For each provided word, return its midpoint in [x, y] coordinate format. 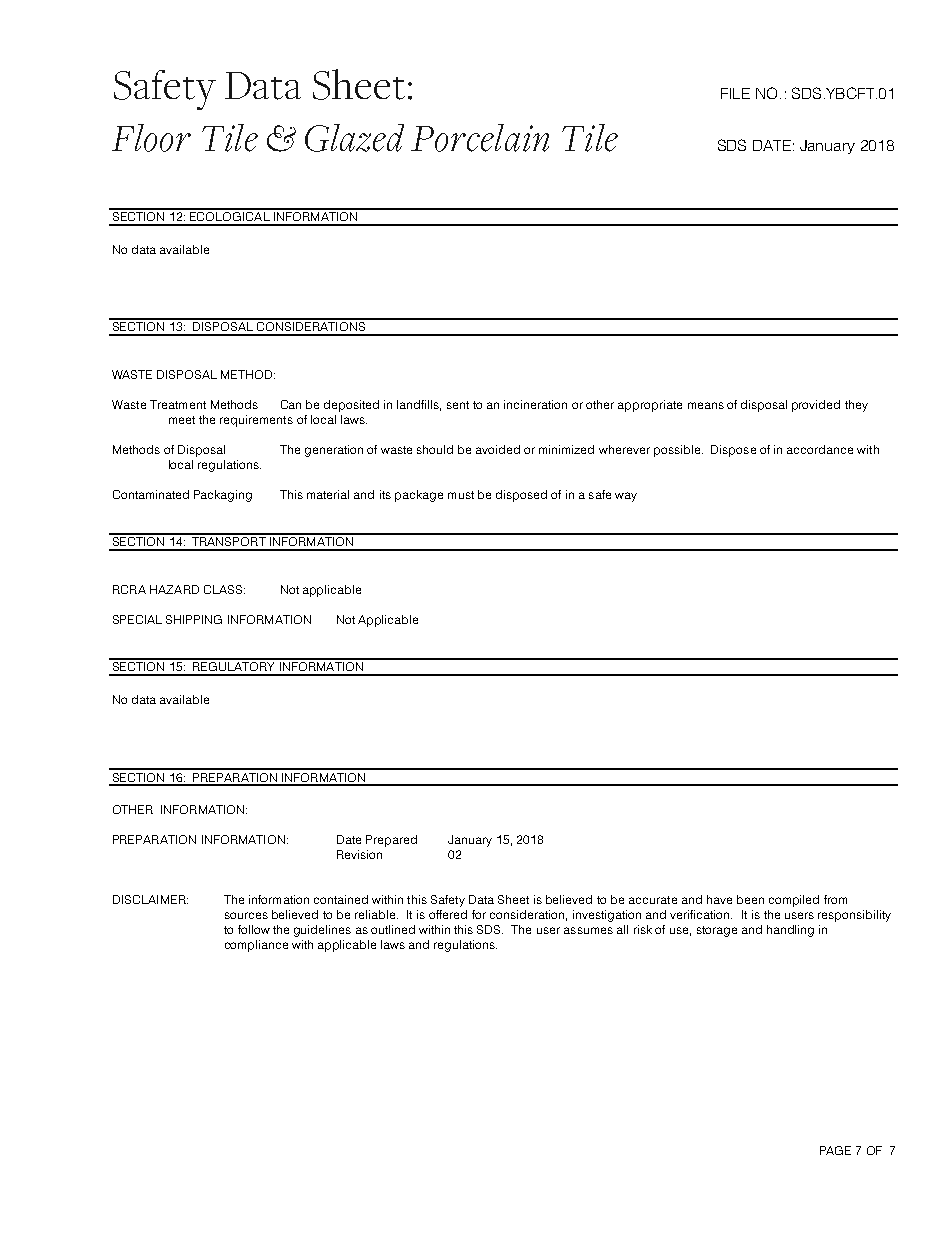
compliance [256, 946]
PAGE [835, 1150]
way [626, 497]
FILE [735, 93]
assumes [588, 930]
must [461, 495]
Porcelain [480, 138]
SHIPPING [194, 619]
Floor [151, 138]
